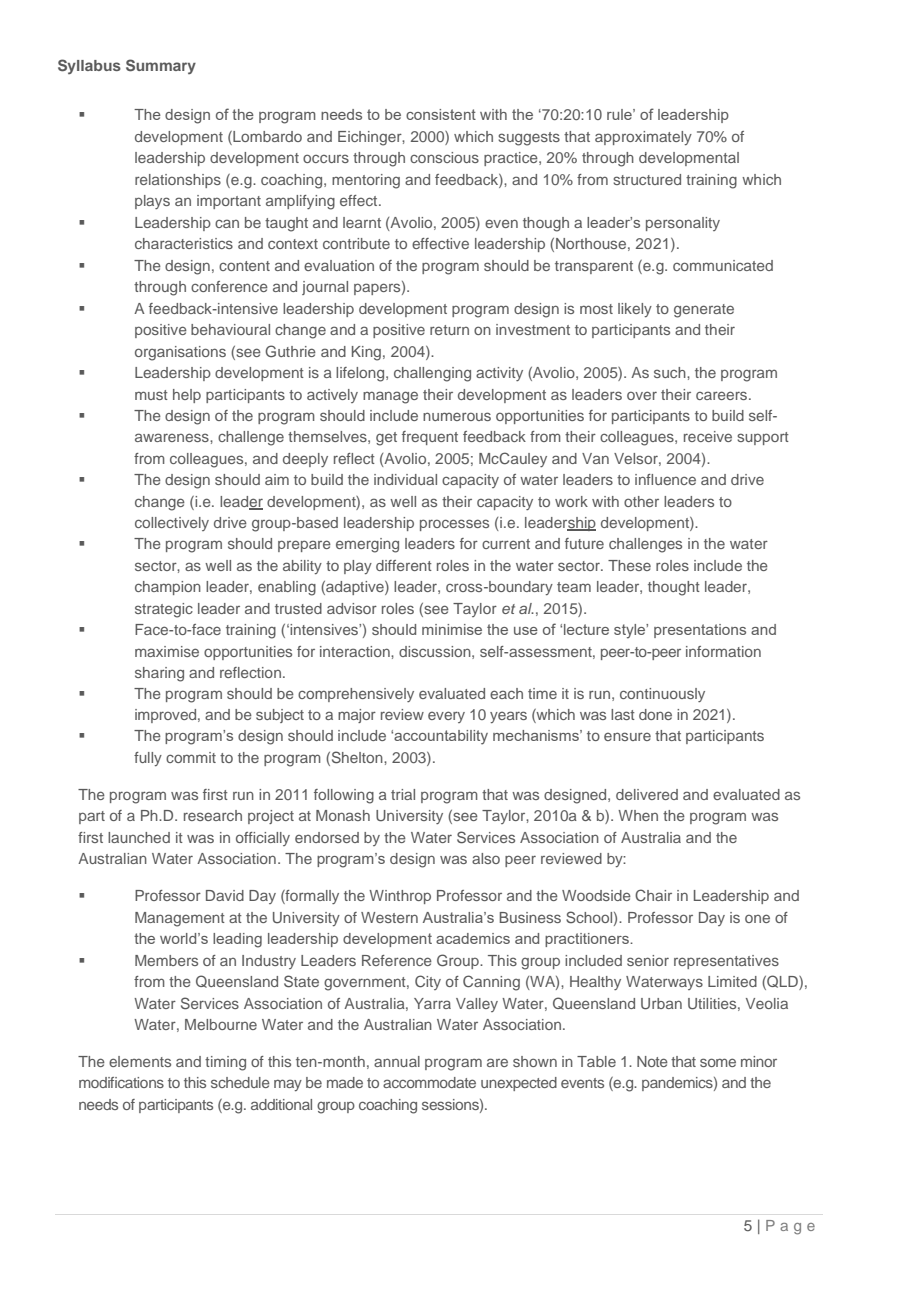 The width and height of the page is (924, 1309). Describe the element at coordinates (441, 114) in the page. I see `consistent` at that location.
